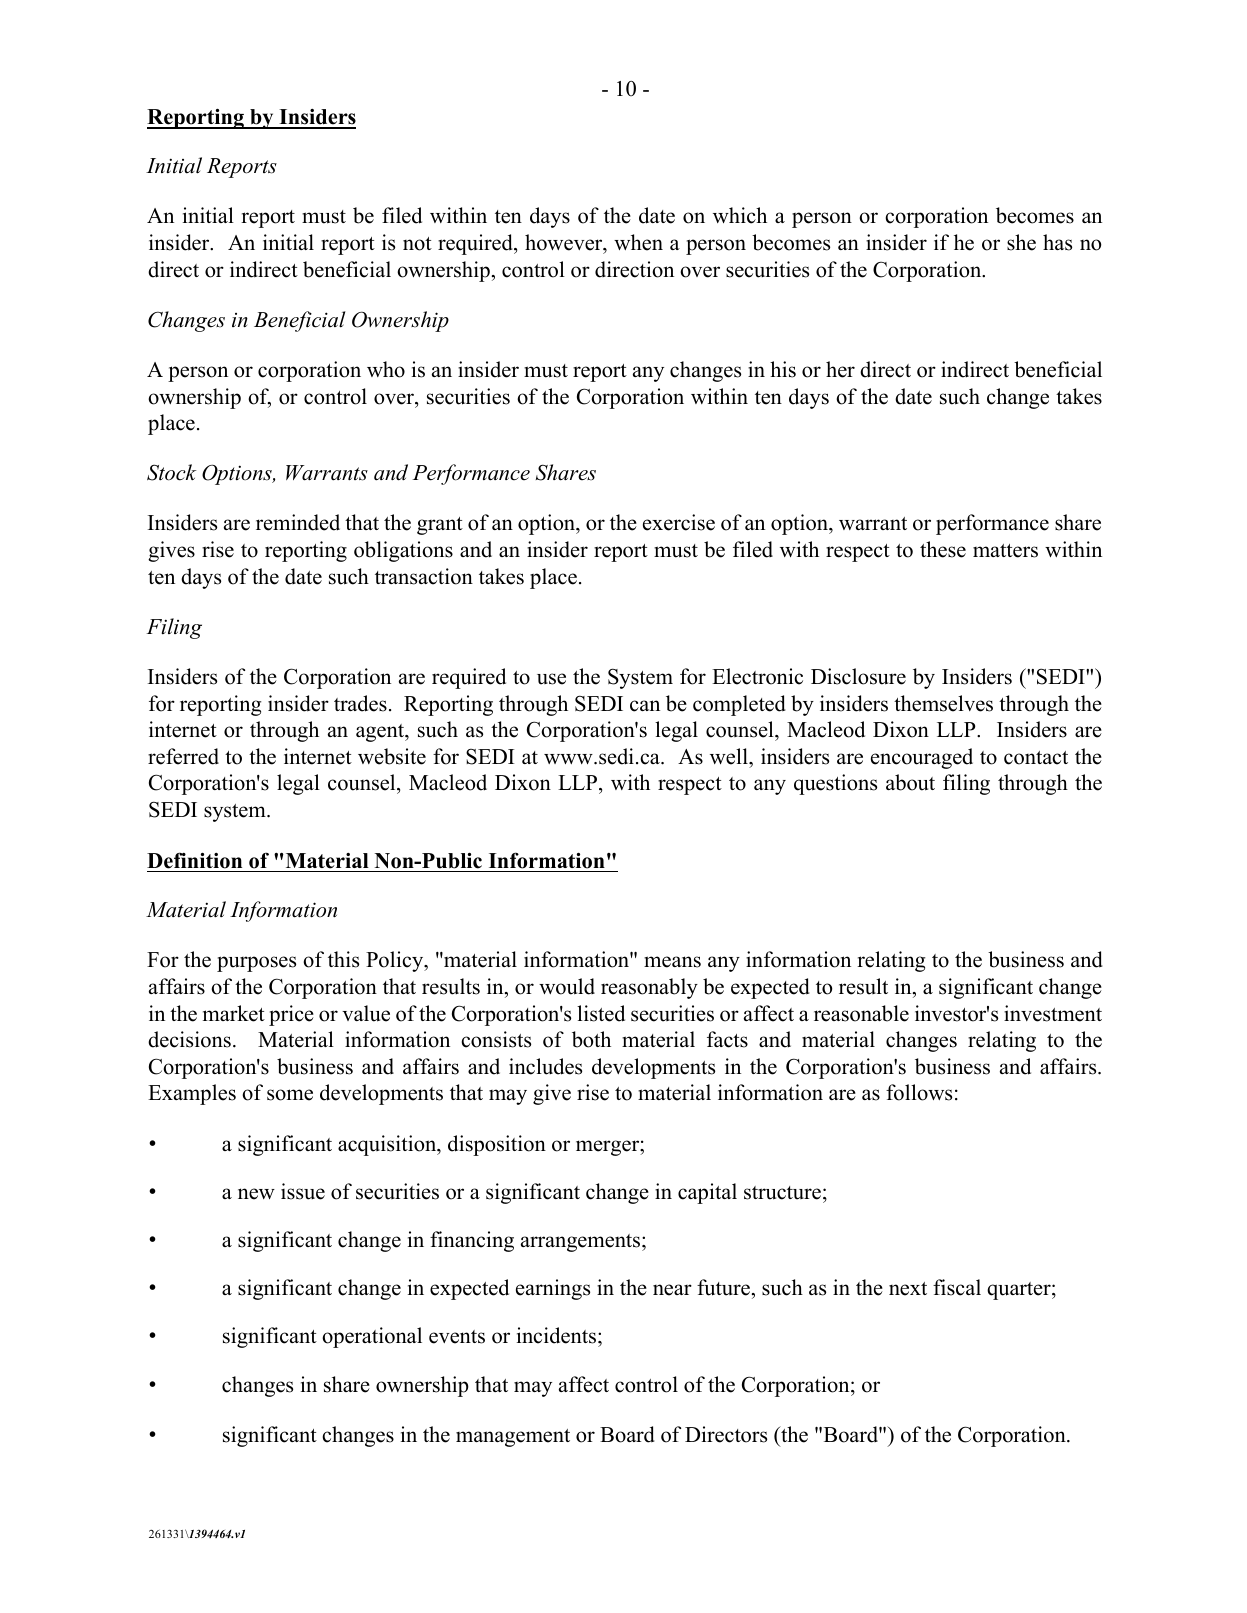 The height and width of the image is (1613, 1247). What do you see at coordinates (861, 1013) in the image?
I see `reasonable` at bounding box center [861, 1013].
